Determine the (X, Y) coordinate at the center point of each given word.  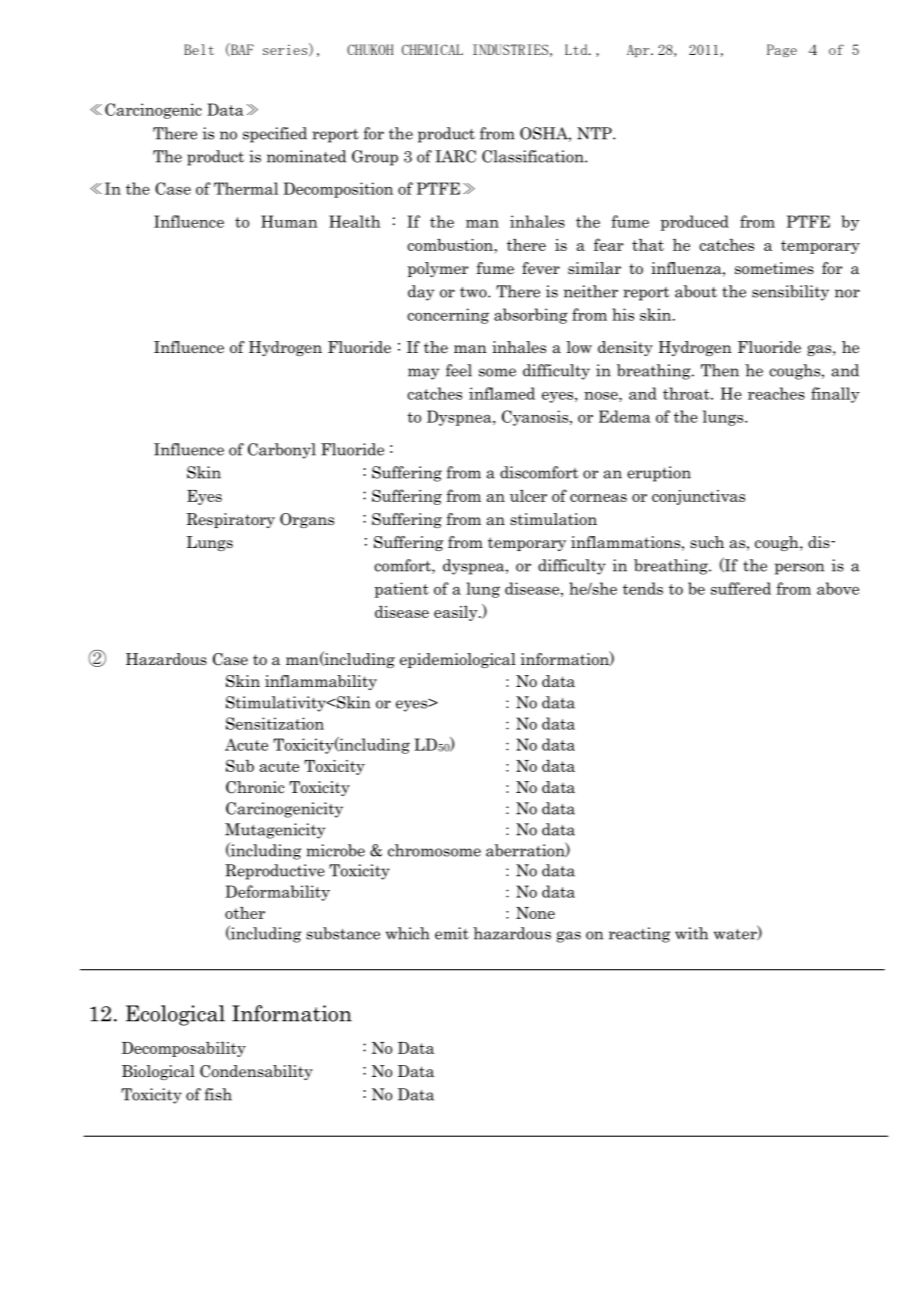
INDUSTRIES (510, 49)
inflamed (502, 393)
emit (452, 933)
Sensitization (275, 723)
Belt (199, 49)
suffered (741, 588)
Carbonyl (282, 451)
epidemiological (458, 660)
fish (218, 1094)
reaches (776, 393)
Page (782, 50)
